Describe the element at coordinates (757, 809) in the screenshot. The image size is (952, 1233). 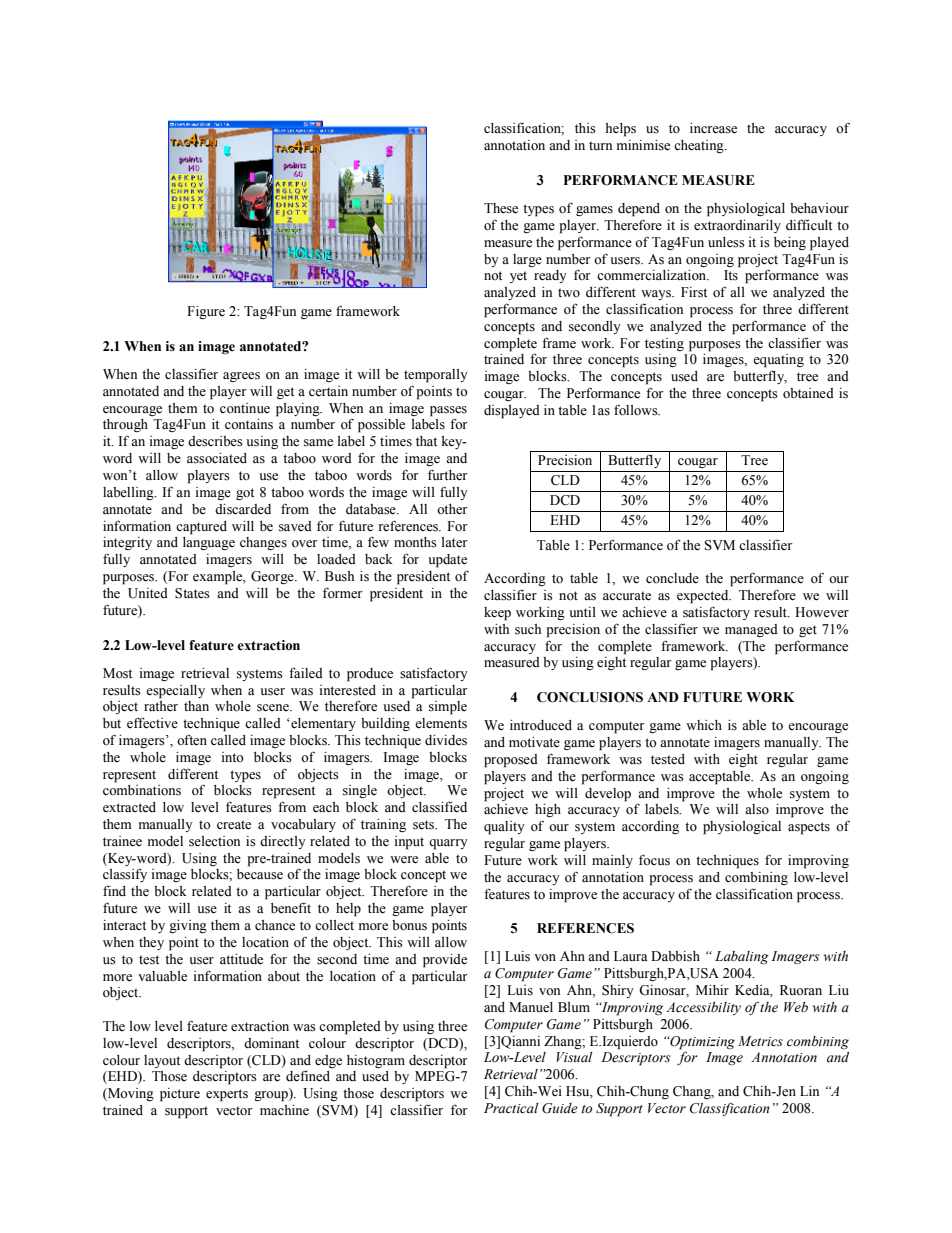
I see `also` at that location.
